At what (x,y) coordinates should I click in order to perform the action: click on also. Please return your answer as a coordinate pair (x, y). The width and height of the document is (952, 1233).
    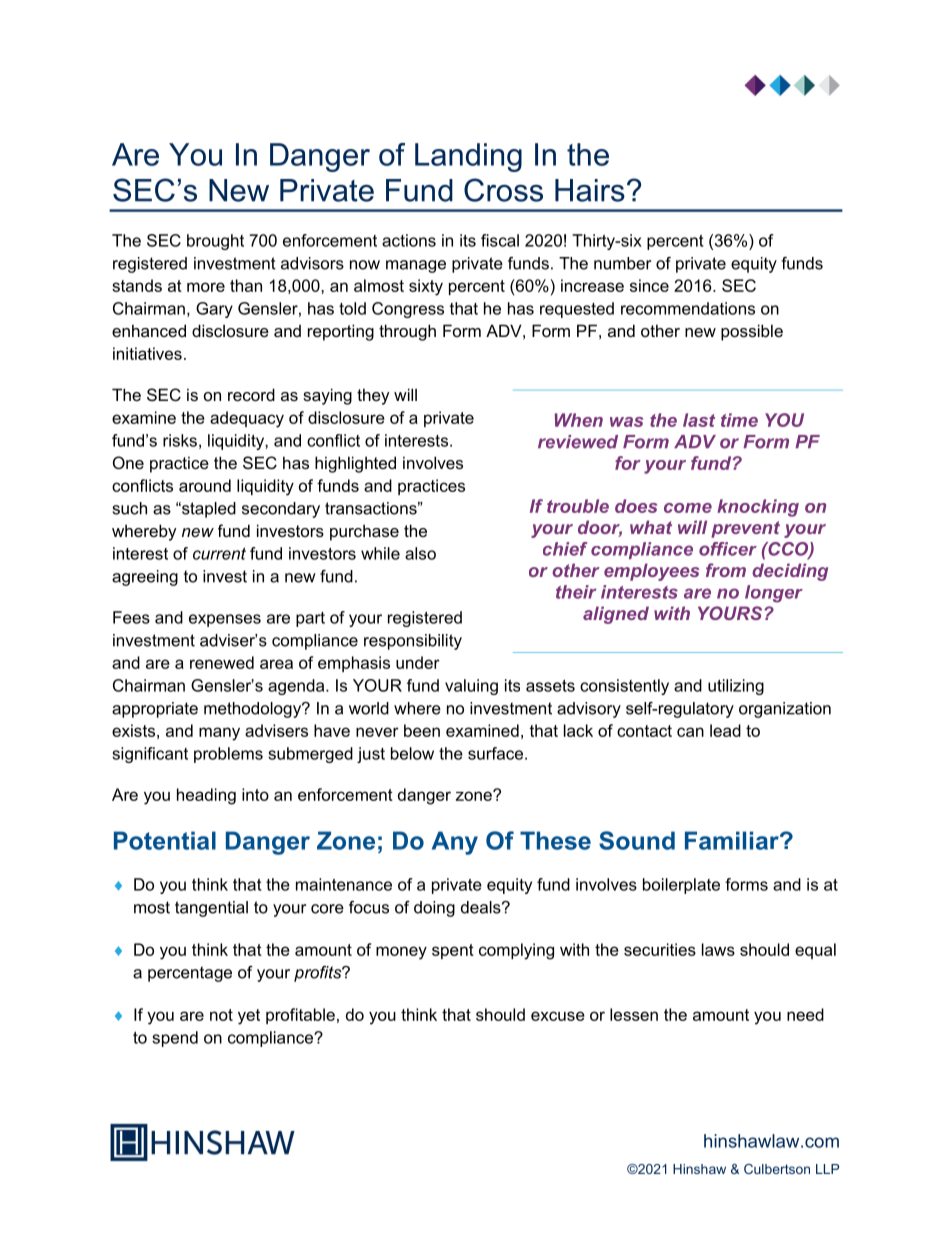
    Looking at the image, I should click on (420, 553).
